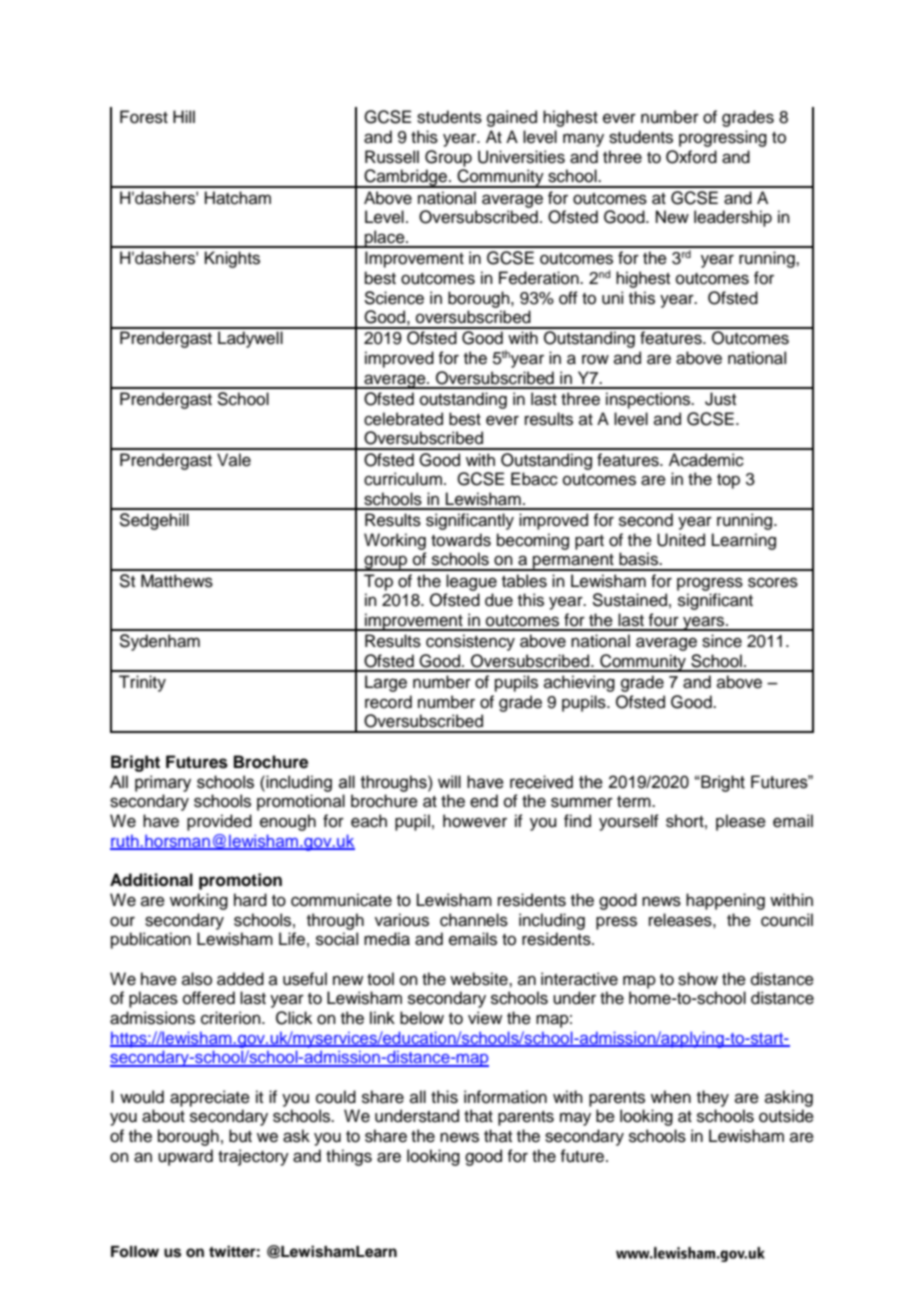 The height and width of the image is (1309, 924). What do you see at coordinates (197, 979) in the image?
I see `also` at bounding box center [197, 979].
